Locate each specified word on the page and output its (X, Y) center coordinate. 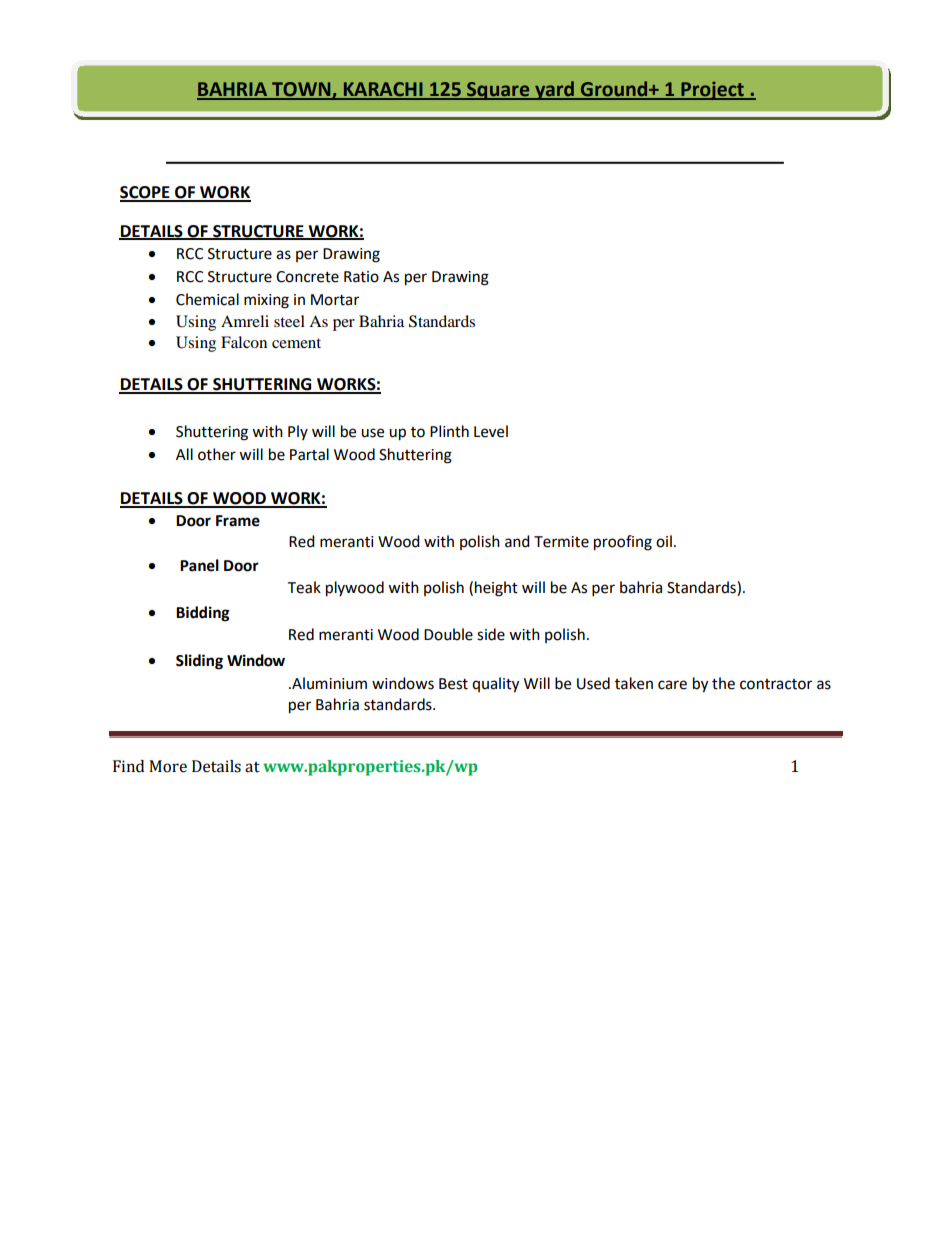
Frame (238, 521)
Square (498, 91)
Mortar (335, 300)
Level (491, 431)
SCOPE (146, 193)
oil (664, 541)
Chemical (207, 299)
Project (712, 91)
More (168, 766)
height (496, 589)
